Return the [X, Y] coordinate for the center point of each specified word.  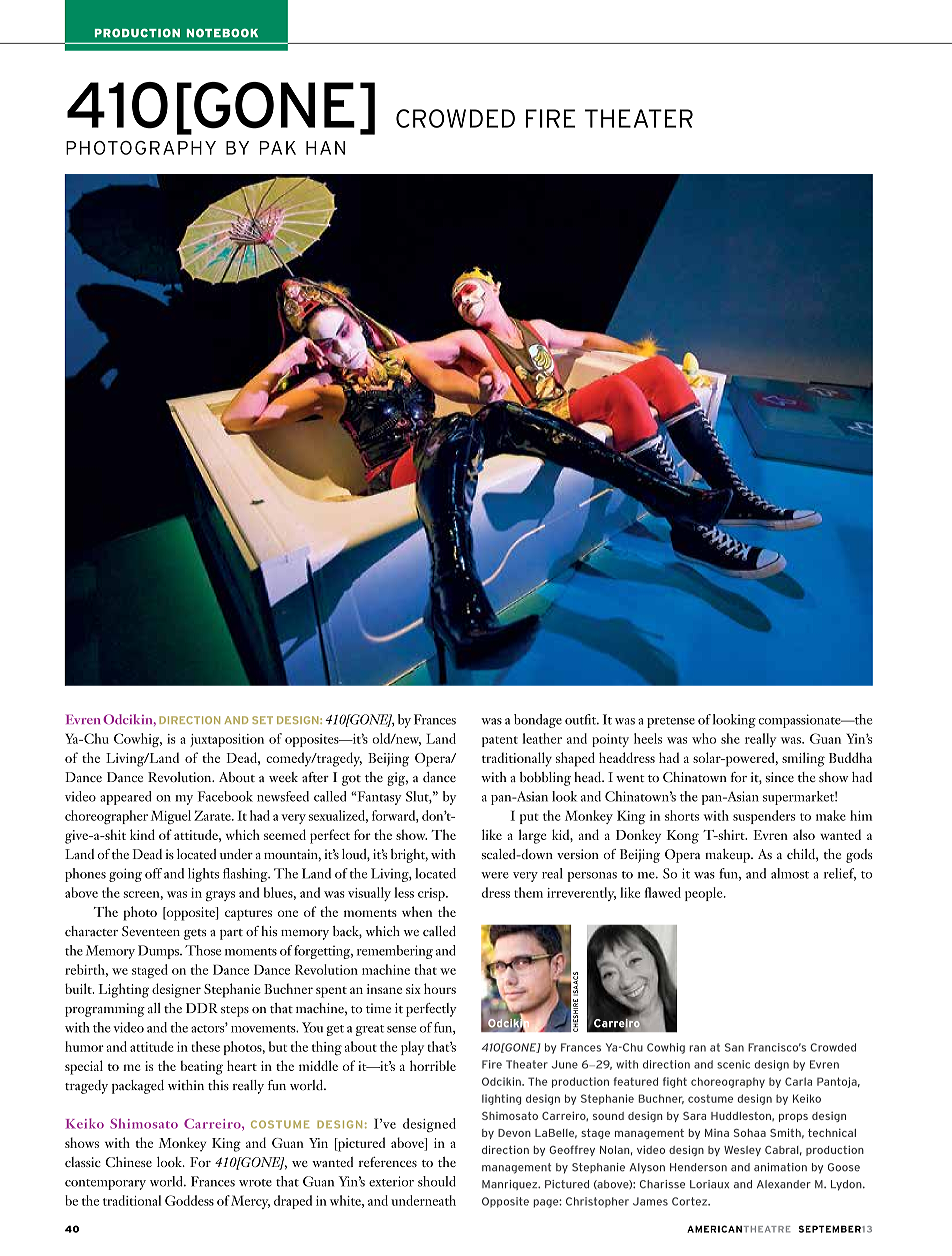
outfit [582, 719]
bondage [538, 721]
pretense [671, 722]
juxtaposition [227, 740]
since [780, 777]
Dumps [159, 952]
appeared [126, 798]
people [705, 894]
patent [500, 741]
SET [262, 720]
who [704, 738]
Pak [277, 148]
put [529, 818]
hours [440, 988]
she [730, 738]
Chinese [128, 1162]
